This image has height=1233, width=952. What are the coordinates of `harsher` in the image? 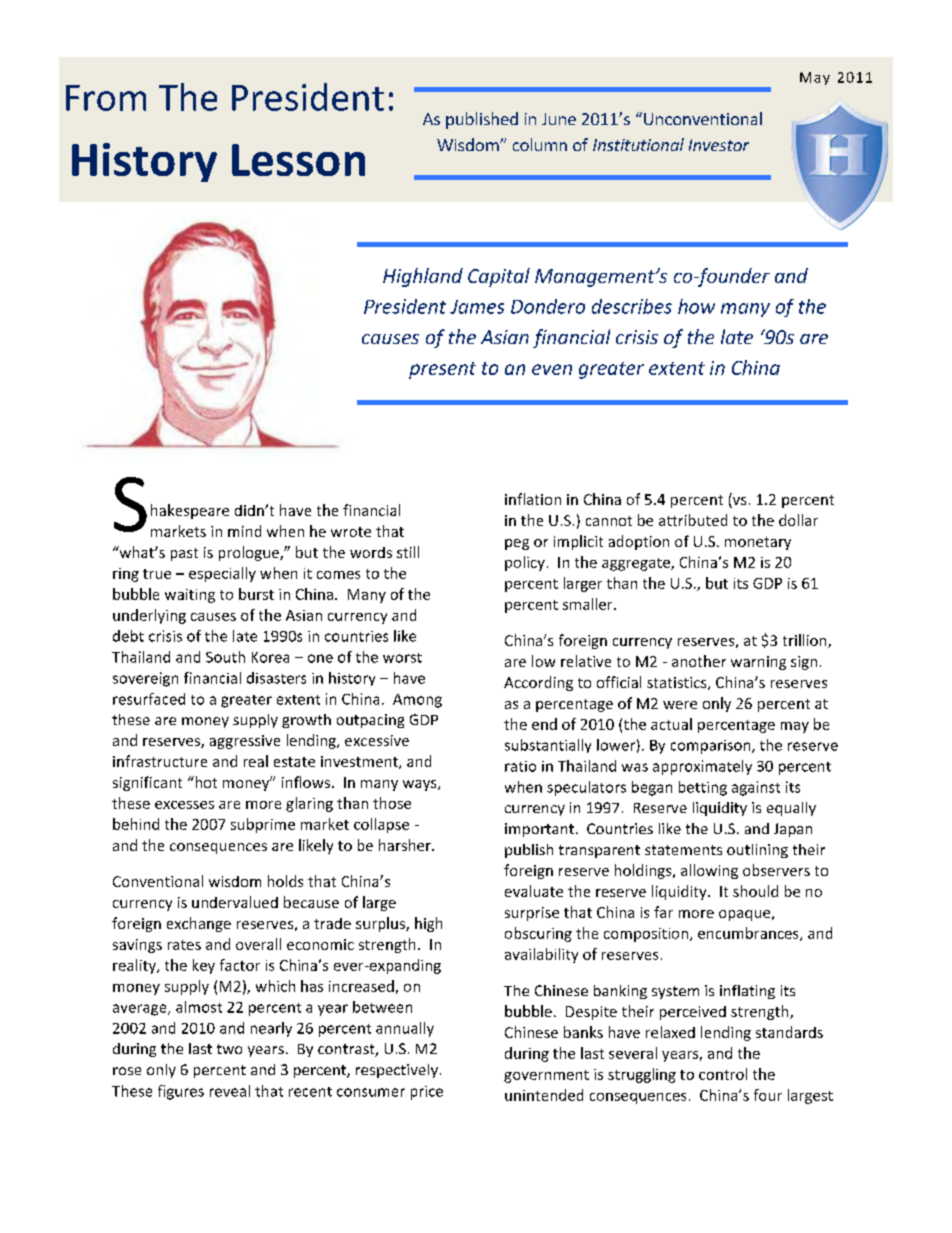 It's located at (406, 845).
